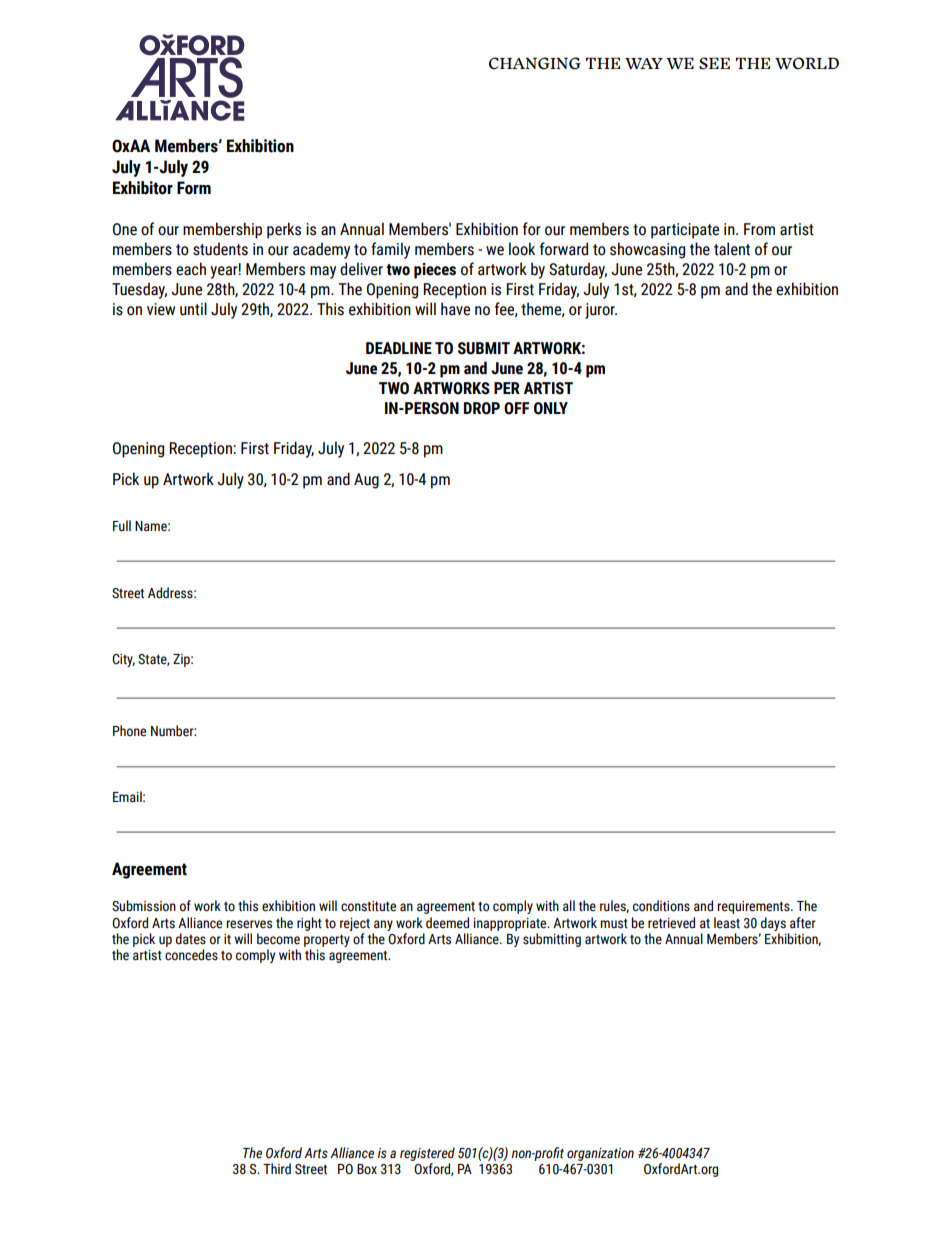  Describe the element at coordinates (122, 526) in the page. I see `Full` at that location.
